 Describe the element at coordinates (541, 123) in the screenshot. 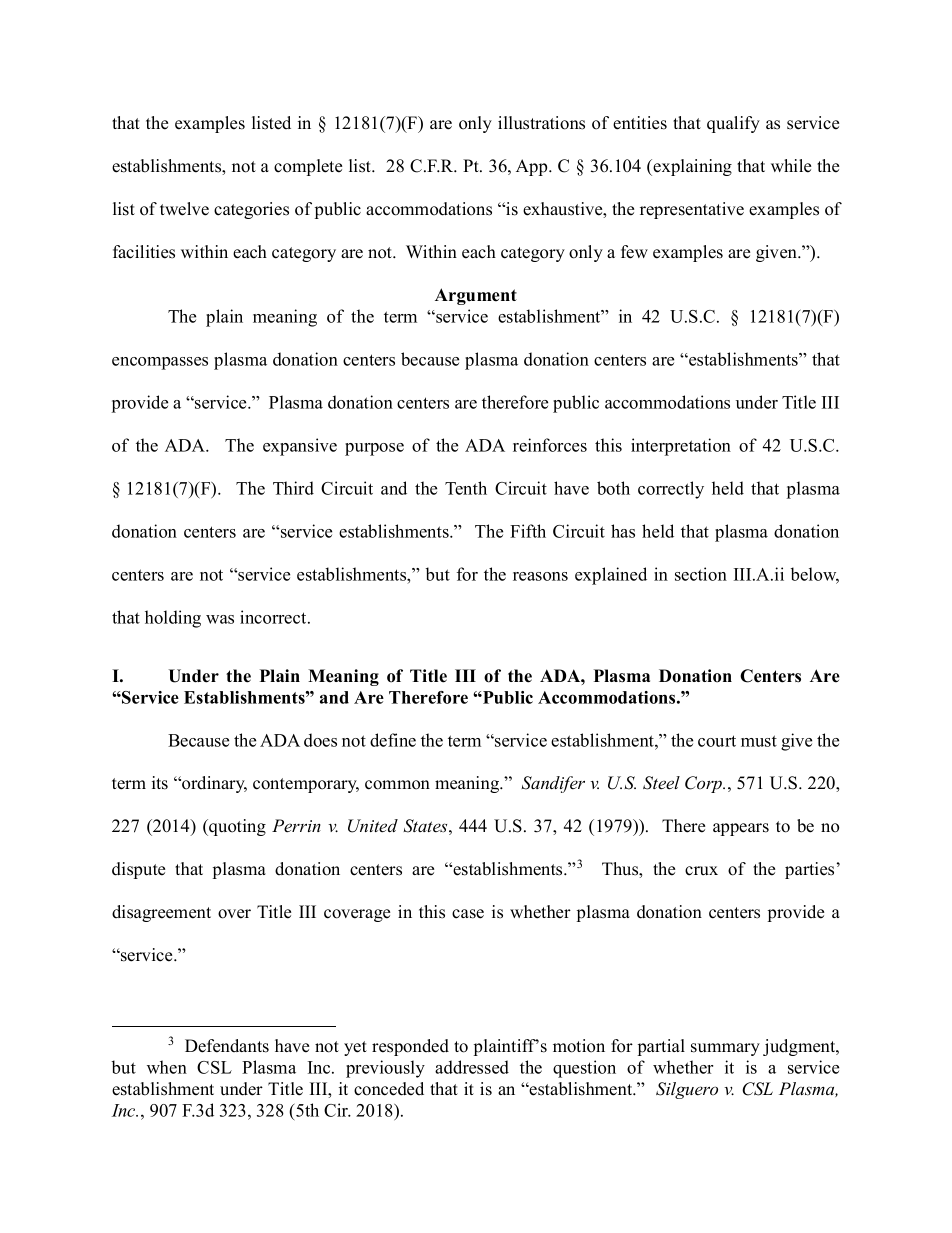

I see `illustrations` at that location.
